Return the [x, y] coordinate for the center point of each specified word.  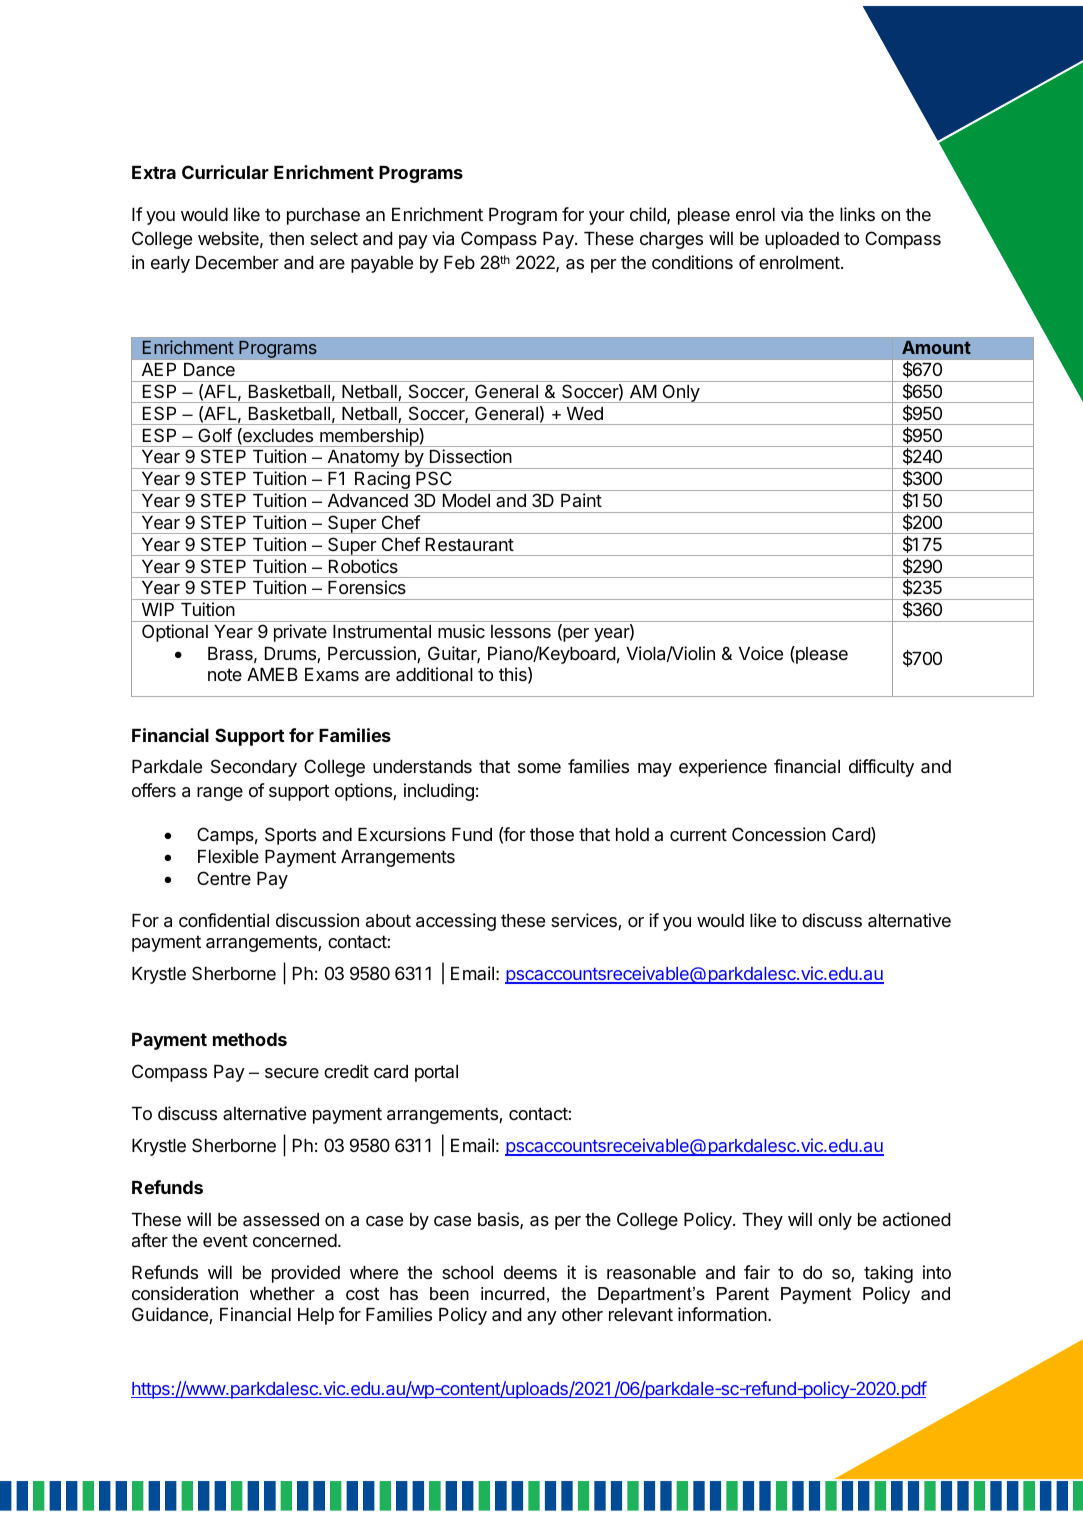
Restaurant [470, 545]
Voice [761, 653]
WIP [158, 609]
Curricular [225, 172]
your [606, 218]
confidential [224, 920]
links [857, 214]
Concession [779, 834]
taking [888, 1274]
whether [282, 1293]
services [585, 921]
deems [530, 1272]
